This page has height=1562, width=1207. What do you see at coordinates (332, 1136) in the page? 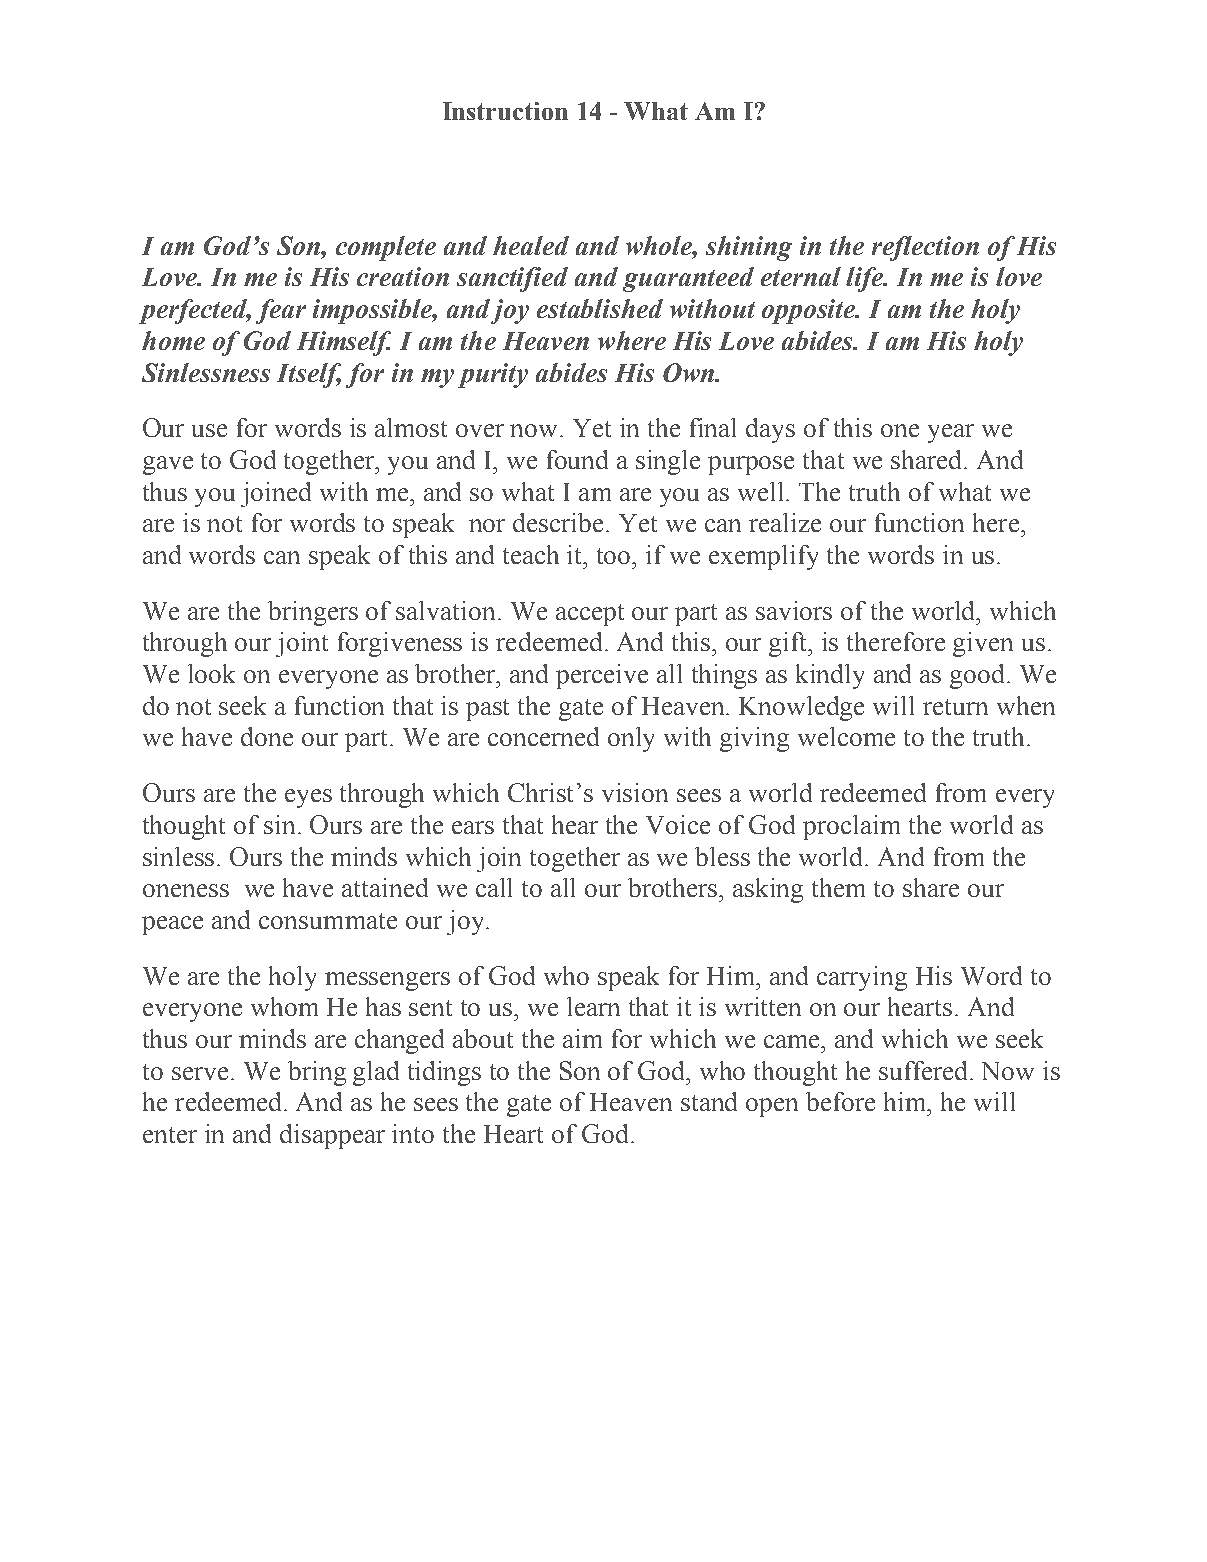
I see `disappear` at bounding box center [332, 1136].
